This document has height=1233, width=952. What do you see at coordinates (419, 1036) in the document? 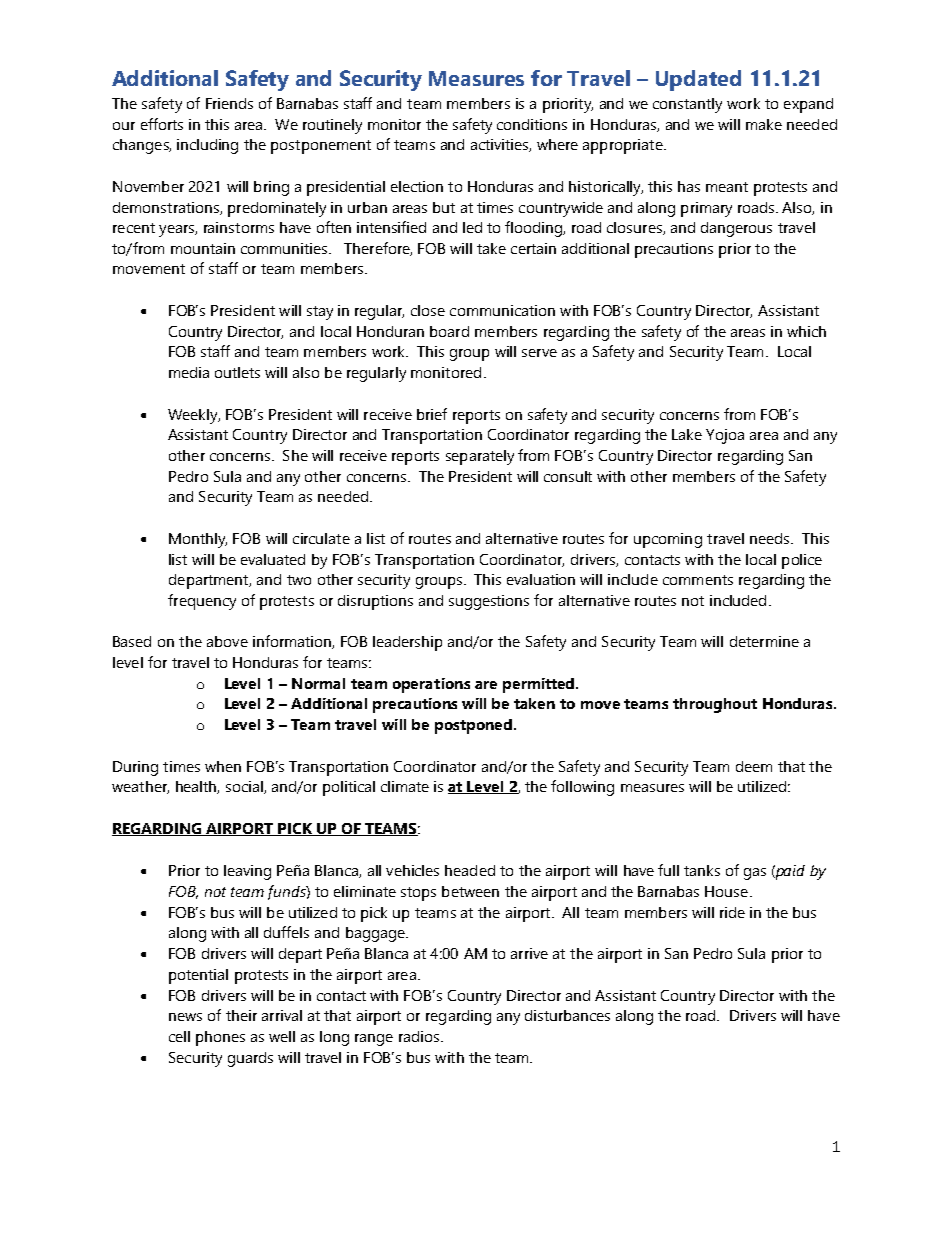
I see `radios` at bounding box center [419, 1036].
